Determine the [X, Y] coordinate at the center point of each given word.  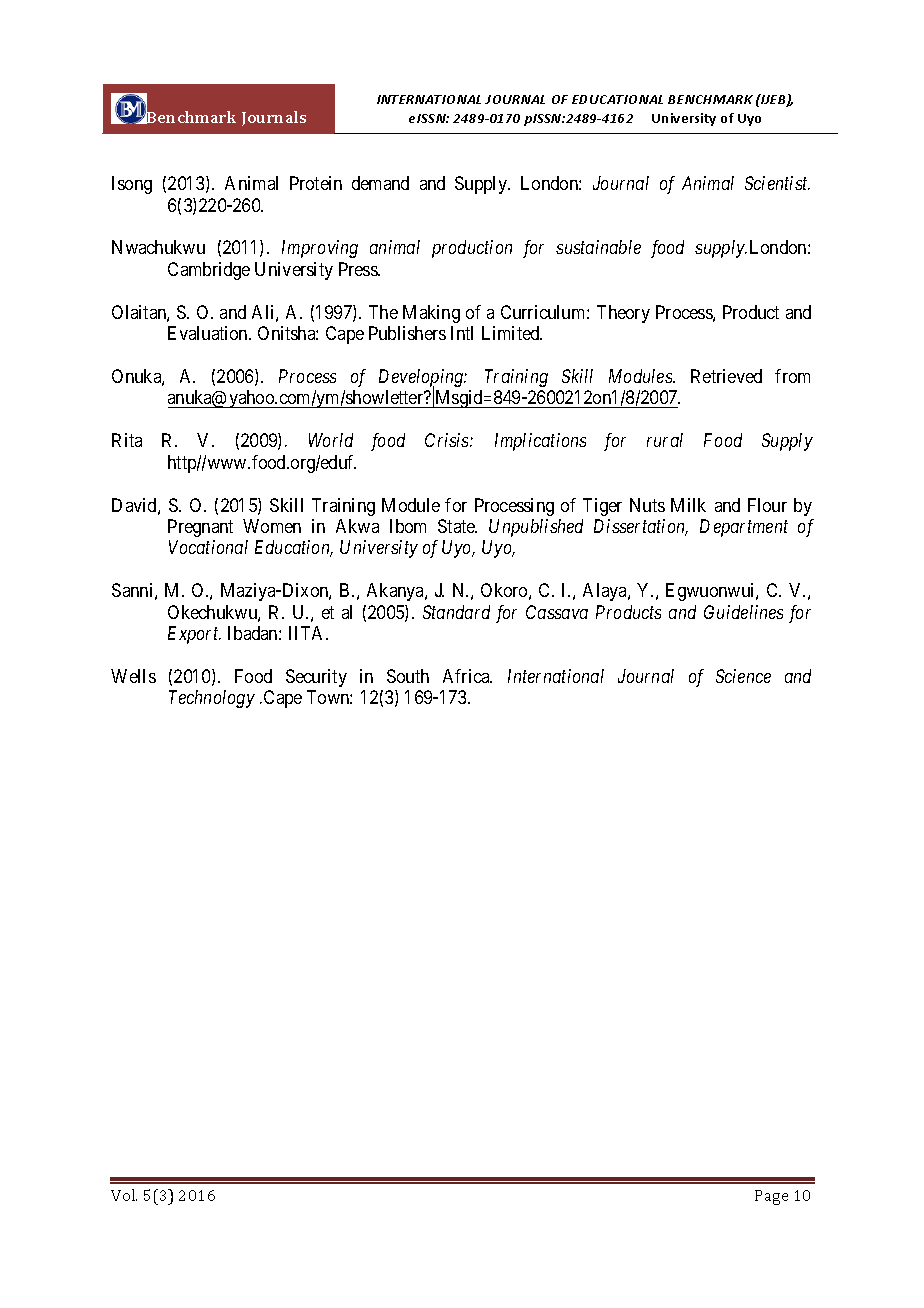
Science [743, 676]
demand [380, 183]
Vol [124, 1195]
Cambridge [209, 271]
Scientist [777, 183]
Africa [467, 676]
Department [744, 528]
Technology [212, 699]
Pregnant [200, 528]
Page [771, 1197]
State [457, 526]
